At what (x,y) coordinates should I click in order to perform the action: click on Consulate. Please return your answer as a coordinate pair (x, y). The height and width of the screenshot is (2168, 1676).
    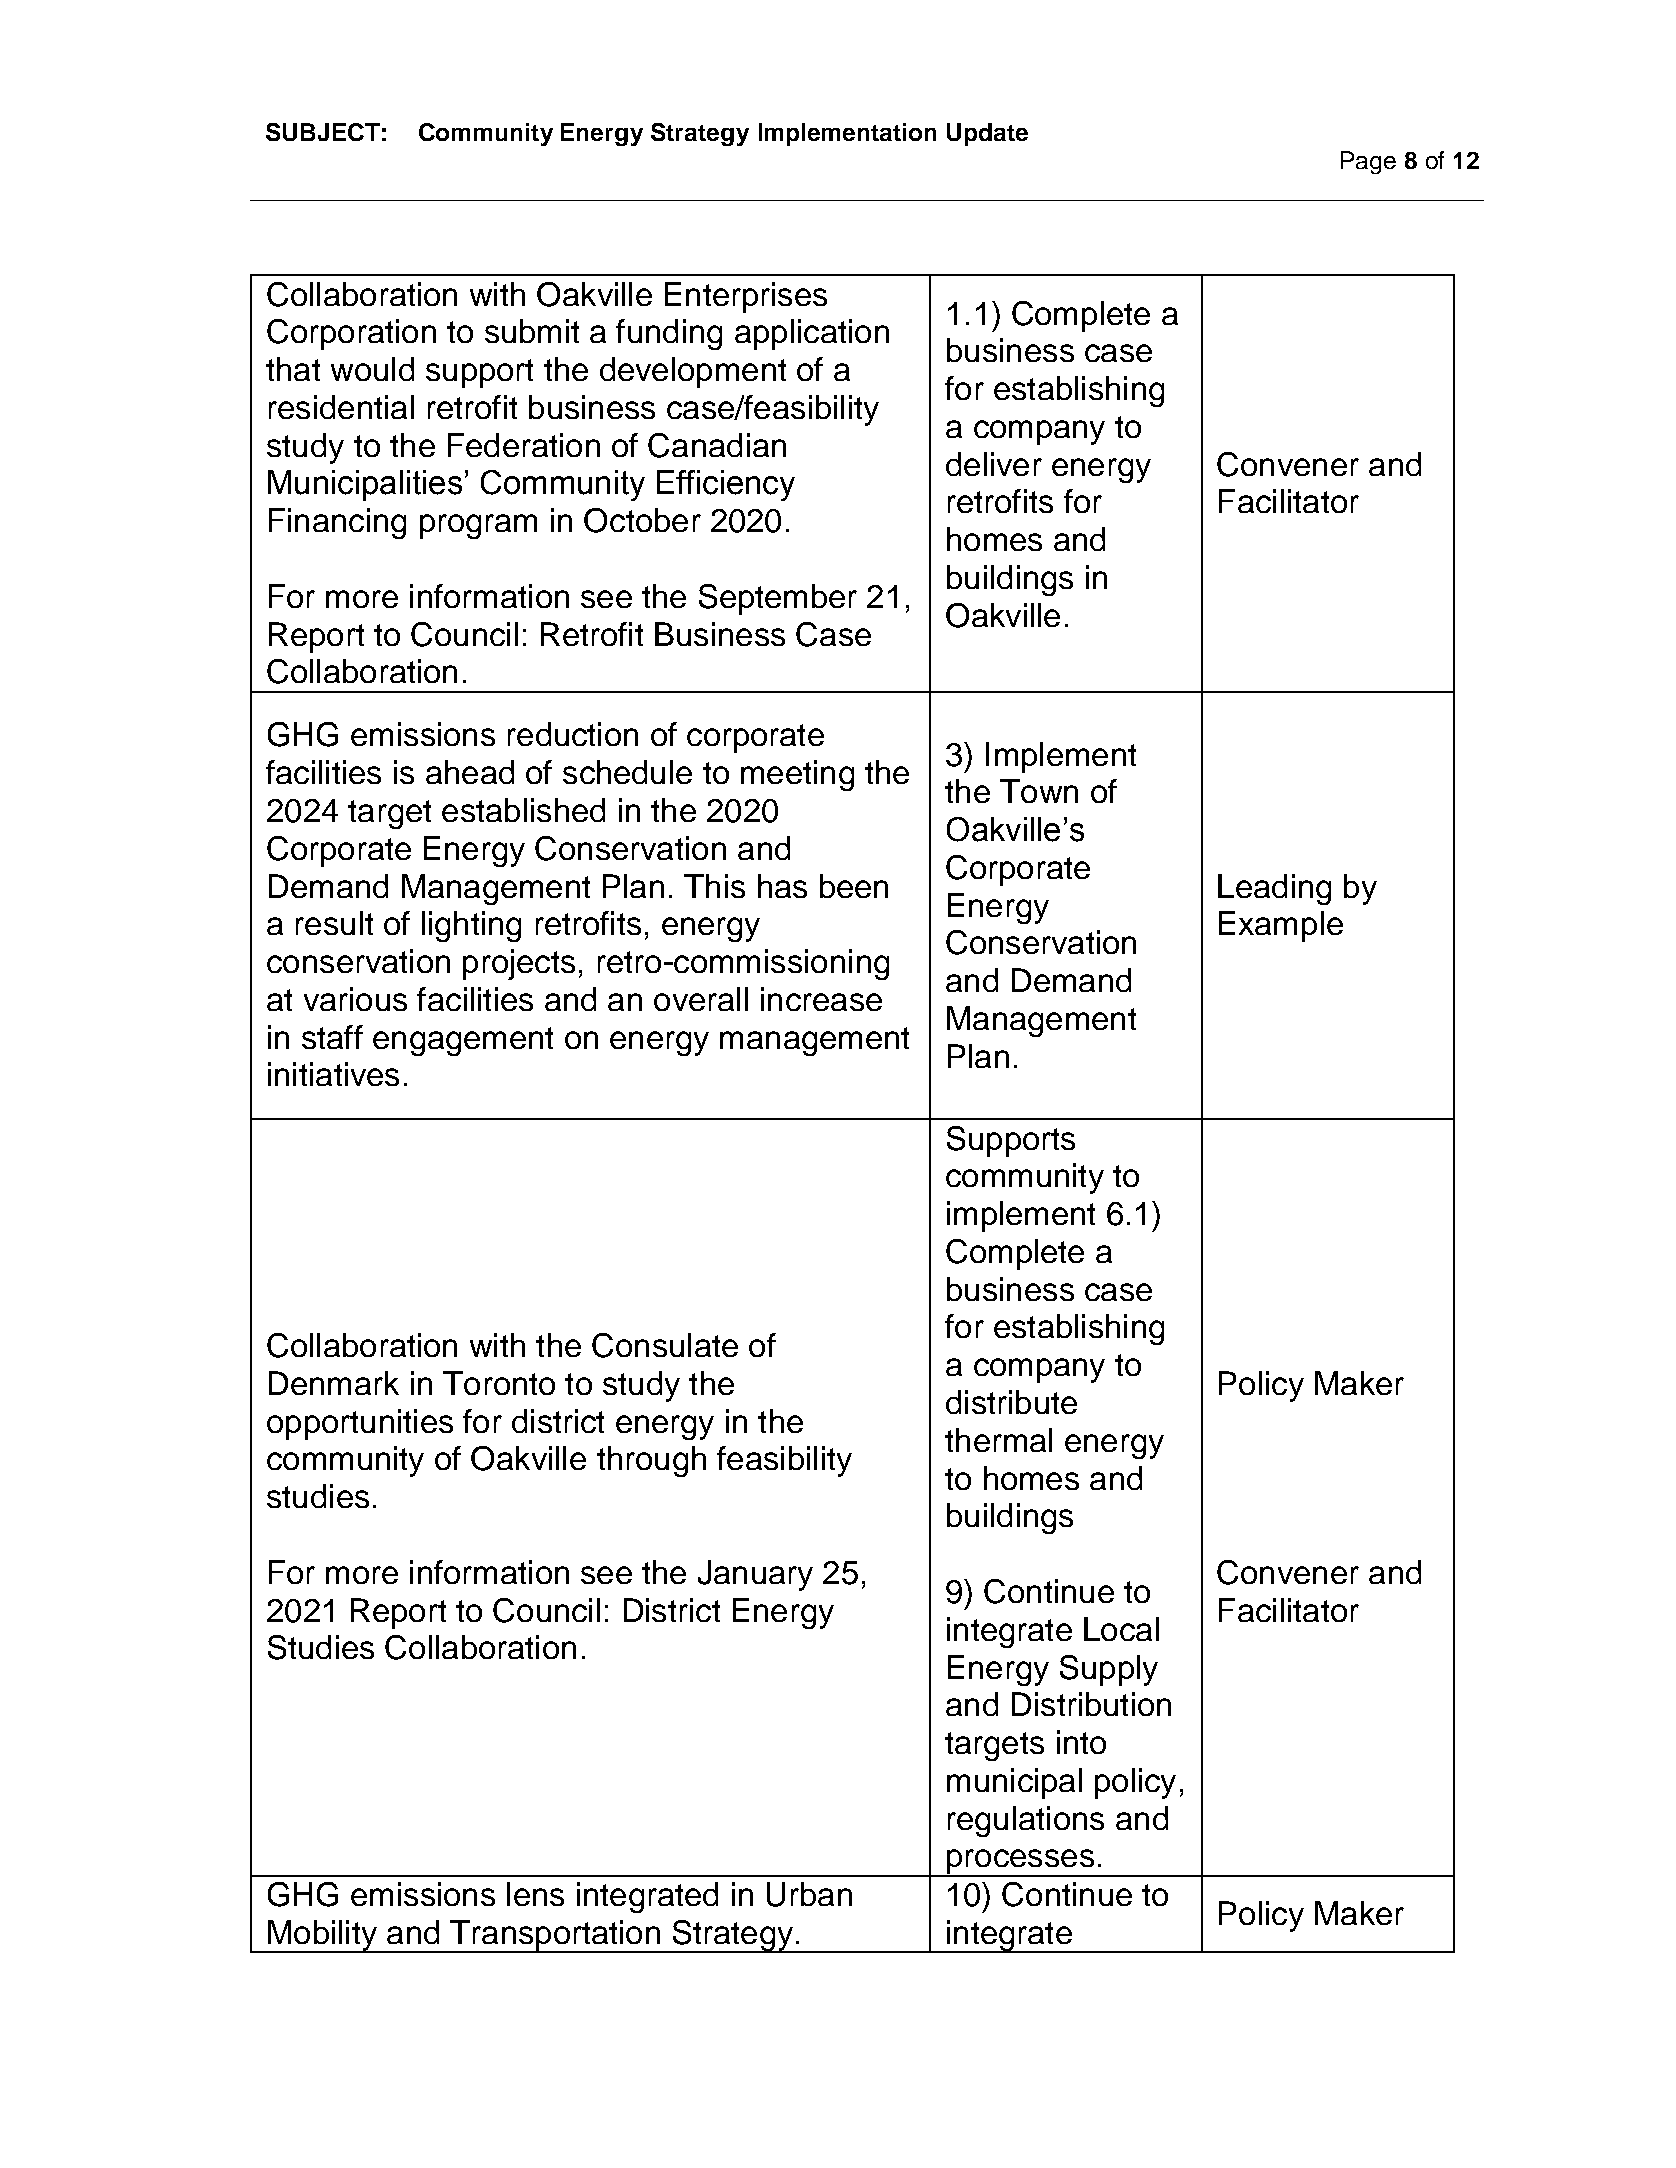
    Looking at the image, I should click on (665, 1345).
